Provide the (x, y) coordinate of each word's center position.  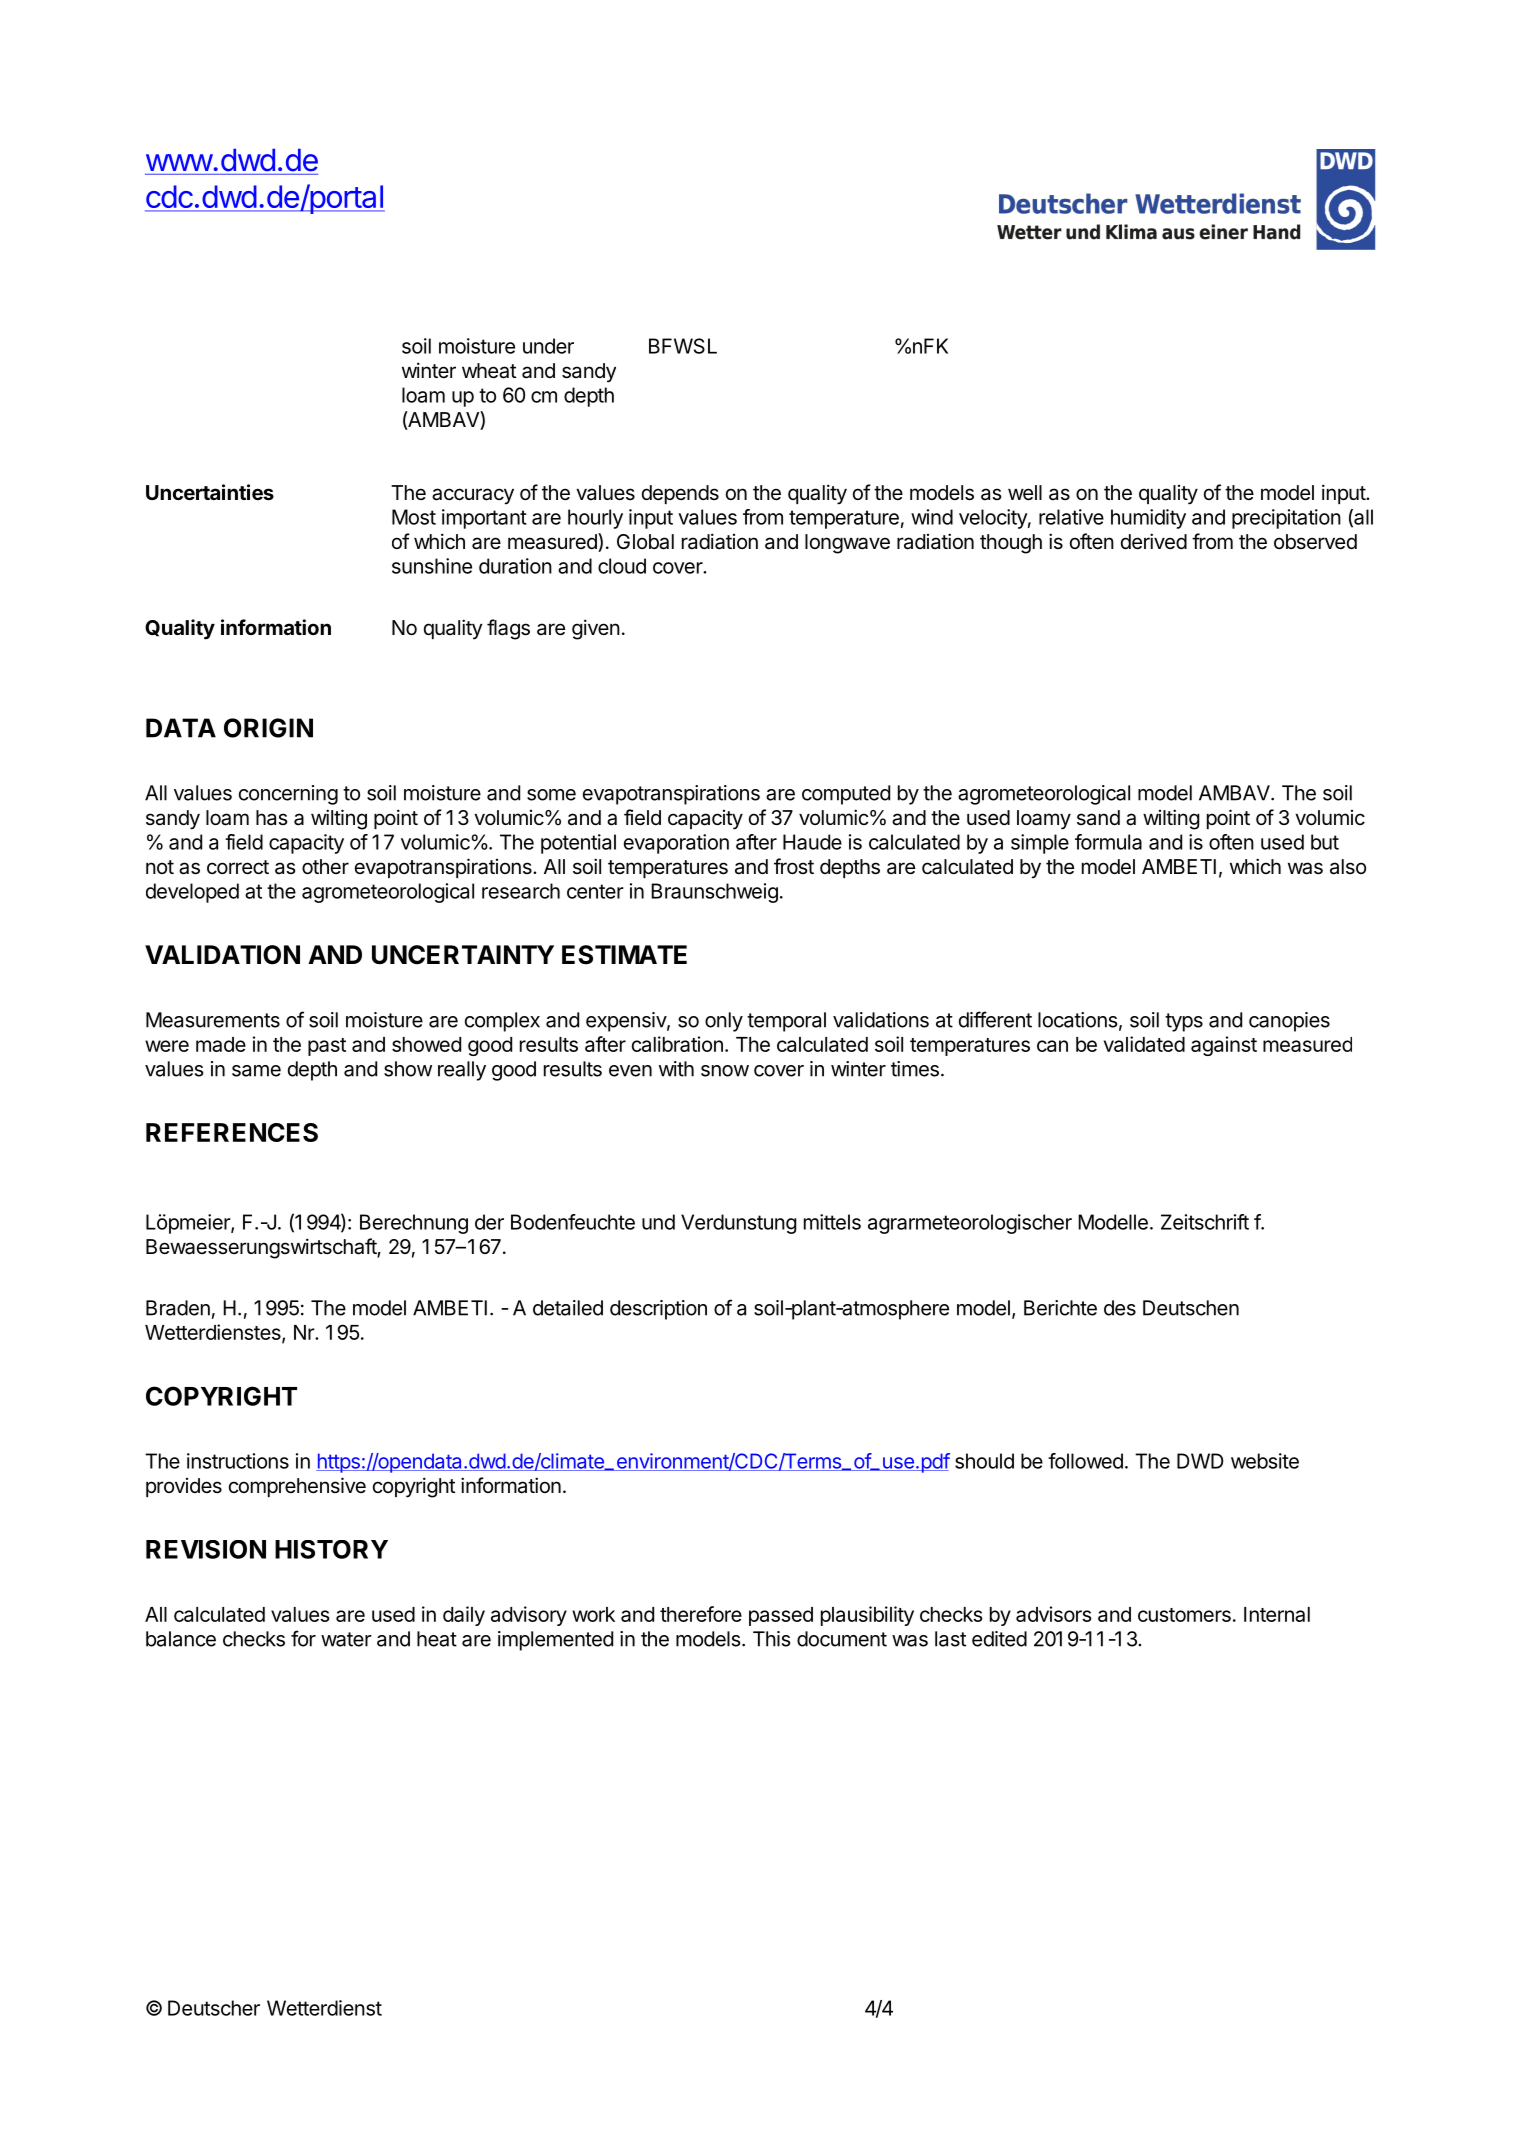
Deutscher (214, 2008)
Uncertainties (210, 492)
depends (680, 494)
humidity (1148, 519)
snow (725, 1071)
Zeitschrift (1205, 1222)
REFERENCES (232, 1132)
